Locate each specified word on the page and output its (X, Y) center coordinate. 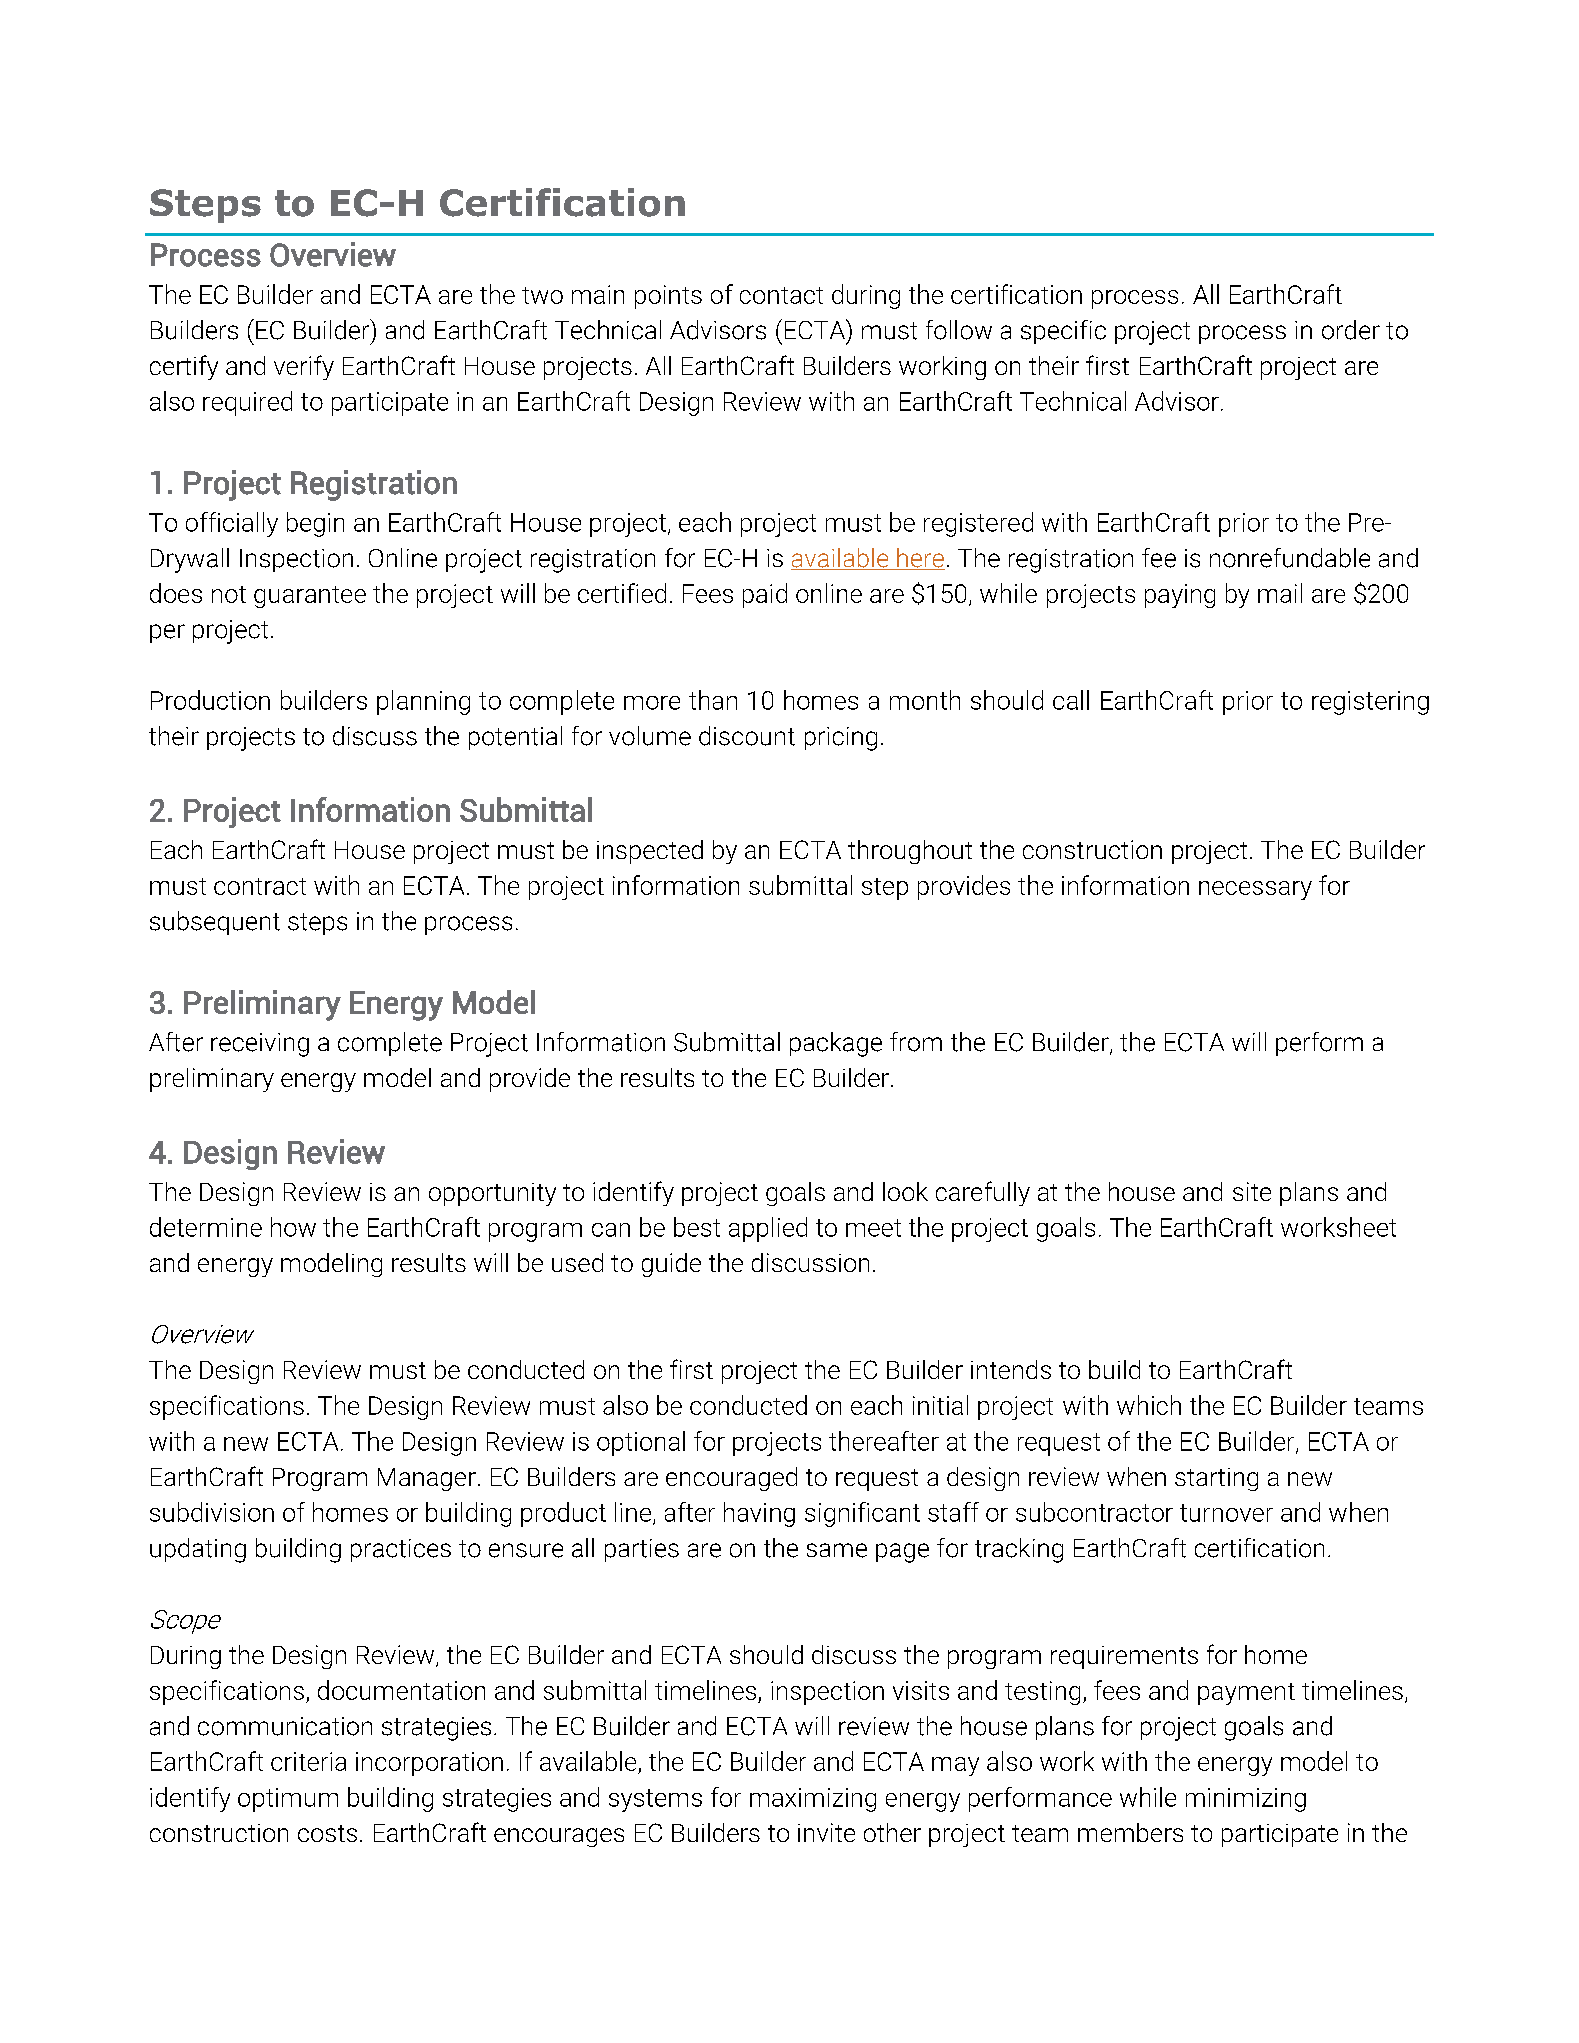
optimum (288, 1800)
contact (781, 295)
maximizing (813, 1800)
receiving (260, 1045)
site (1252, 1191)
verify (304, 367)
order (1351, 330)
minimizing (1246, 1800)
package (836, 1044)
